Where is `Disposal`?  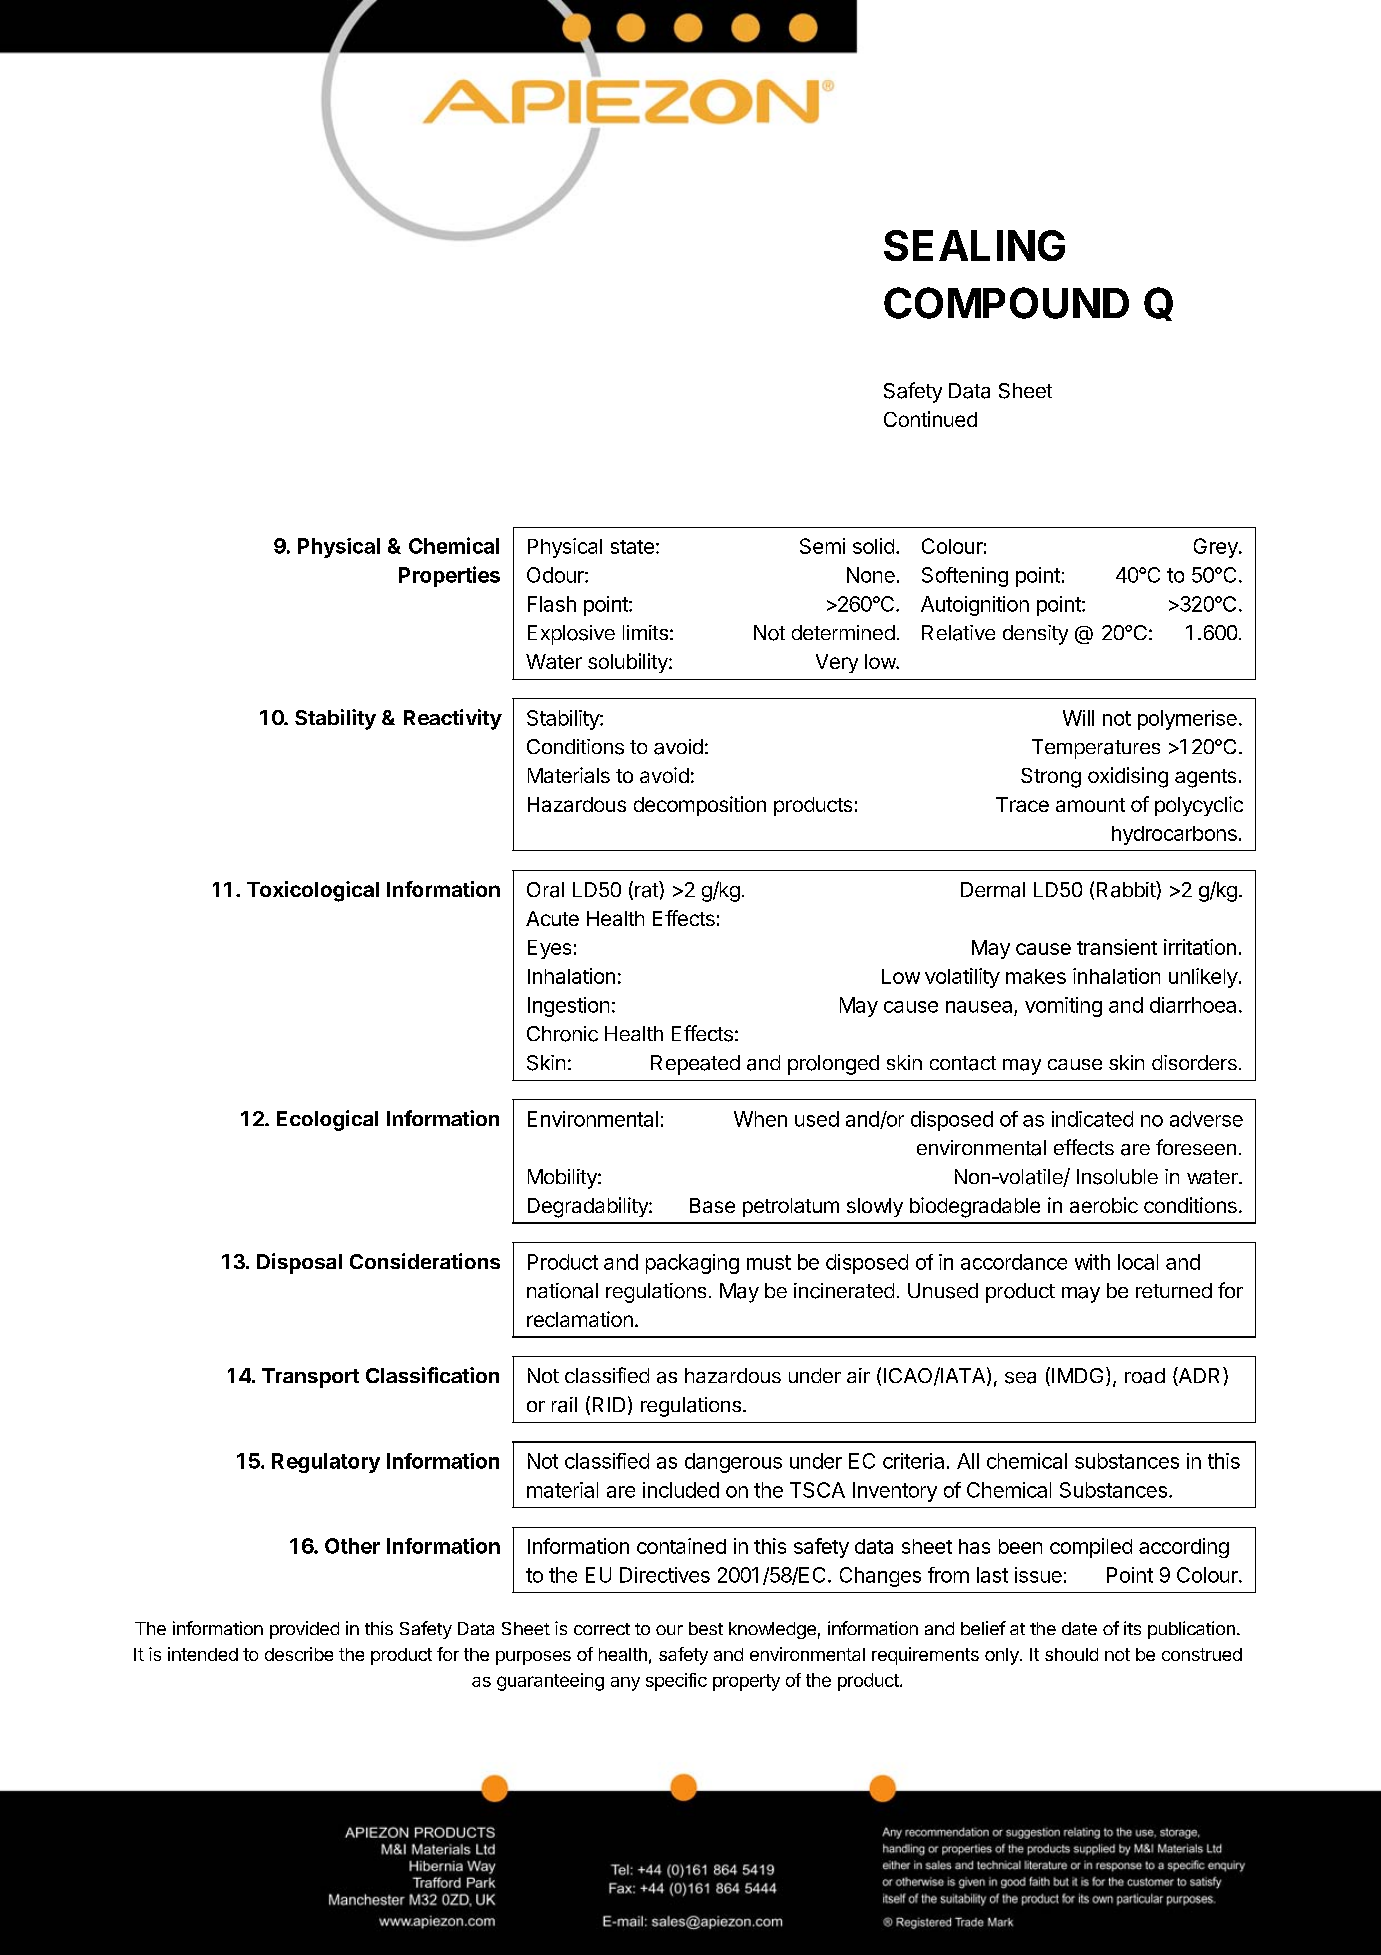 Disposal is located at coordinates (299, 1263).
